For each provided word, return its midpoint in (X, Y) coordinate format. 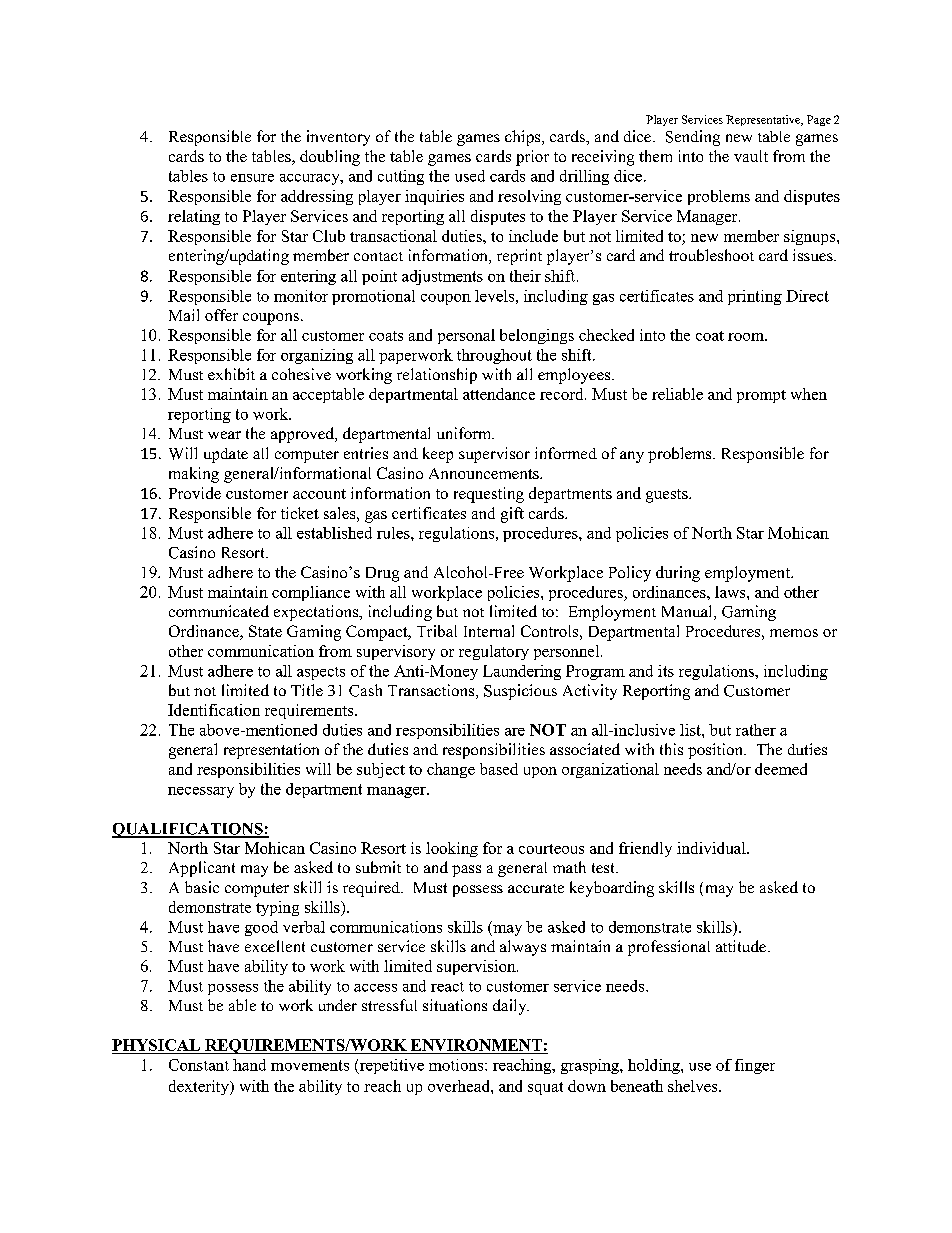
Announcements (485, 473)
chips (524, 138)
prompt (761, 396)
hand (249, 1065)
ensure (252, 178)
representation (271, 751)
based (499, 769)
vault (751, 156)
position (716, 751)
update (226, 455)
